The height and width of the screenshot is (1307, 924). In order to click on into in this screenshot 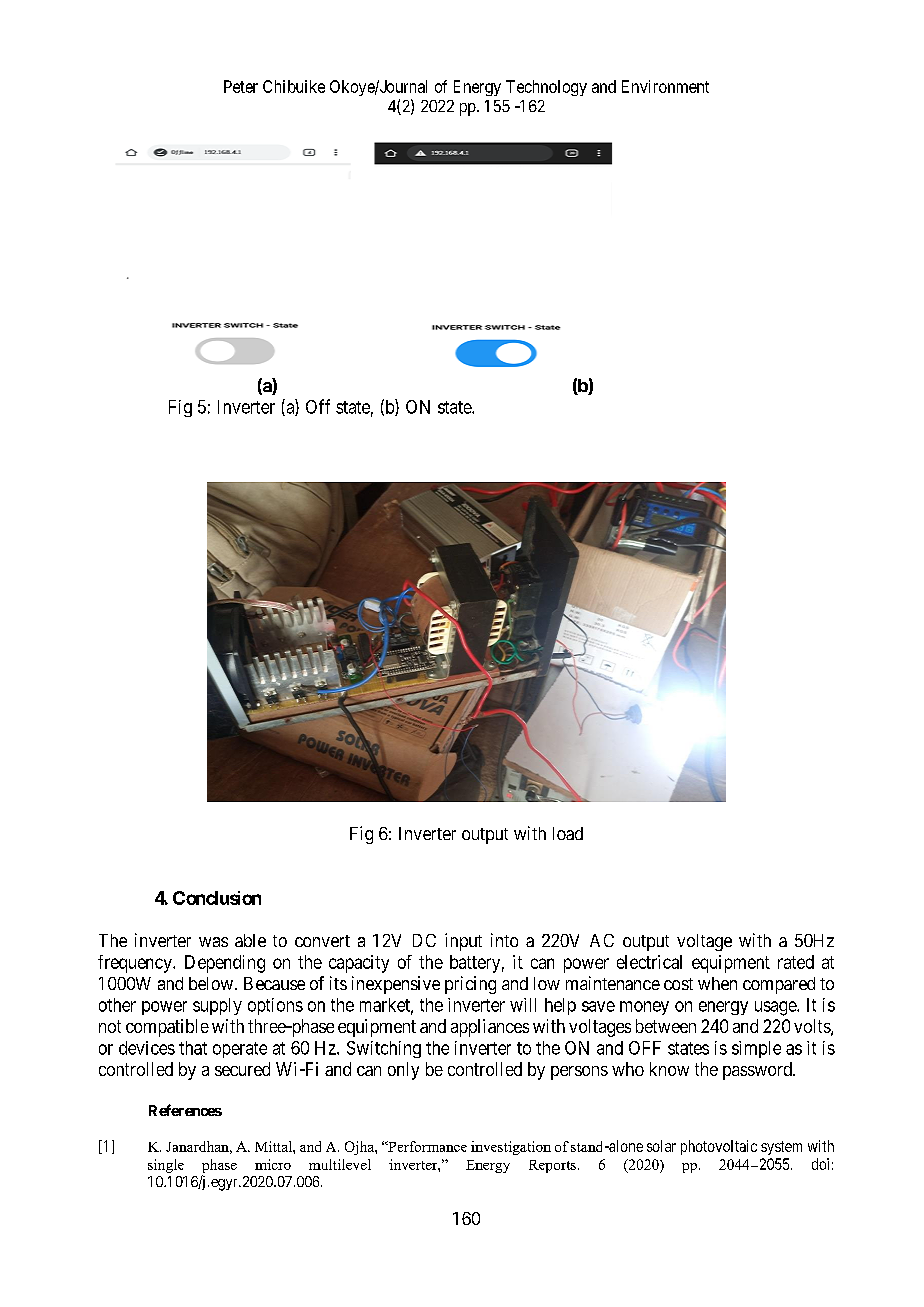, I will do `click(504, 940)`.
